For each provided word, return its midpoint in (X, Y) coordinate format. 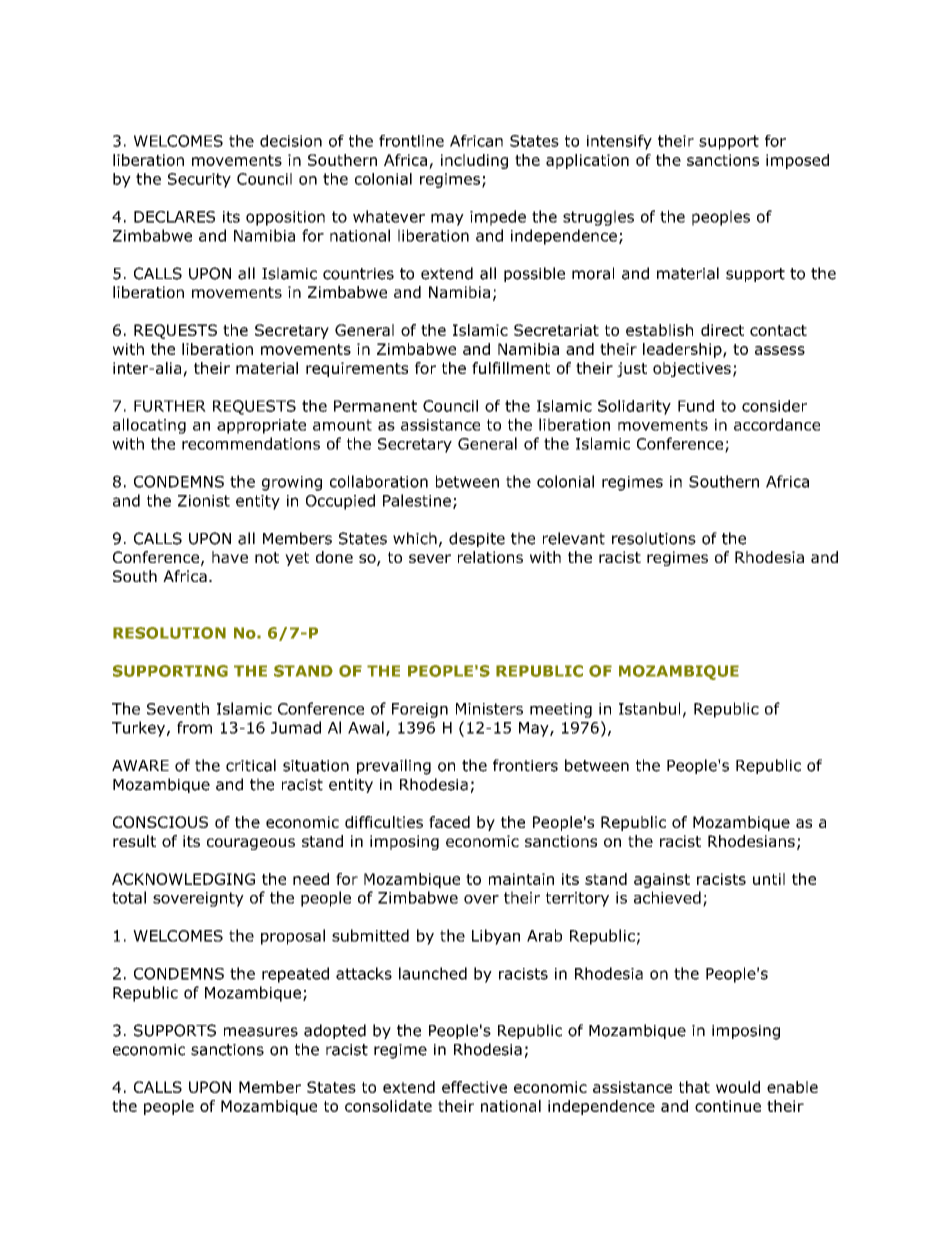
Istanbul (649, 708)
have (230, 557)
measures (261, 1032)
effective (474, 1087)
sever (430, 558)
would (738, 1087)
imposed (797, 161)
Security (199, 180)
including (474, 161)
